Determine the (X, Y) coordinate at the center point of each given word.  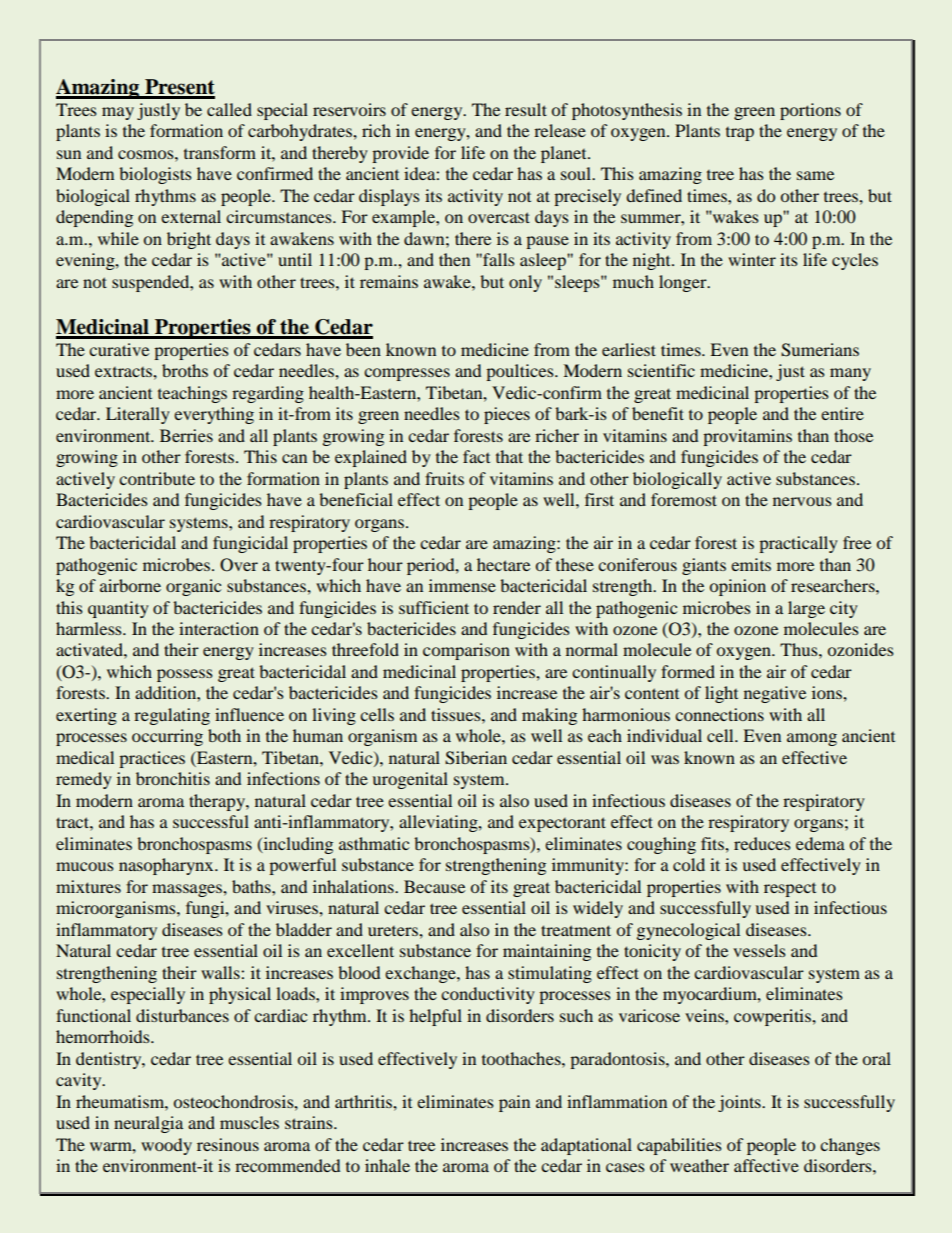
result (526, 109)
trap (740, 134)
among (812, 739)
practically (798, 544)
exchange (421, 974)
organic (193, 587)
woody (166, 1146)
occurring (167, 737)
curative (119, 349)
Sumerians (820, 350)
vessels (759, 950)
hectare (503, 564)
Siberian (476, 758)
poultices (521, 372)
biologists (155, 175)
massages (188, 890)
